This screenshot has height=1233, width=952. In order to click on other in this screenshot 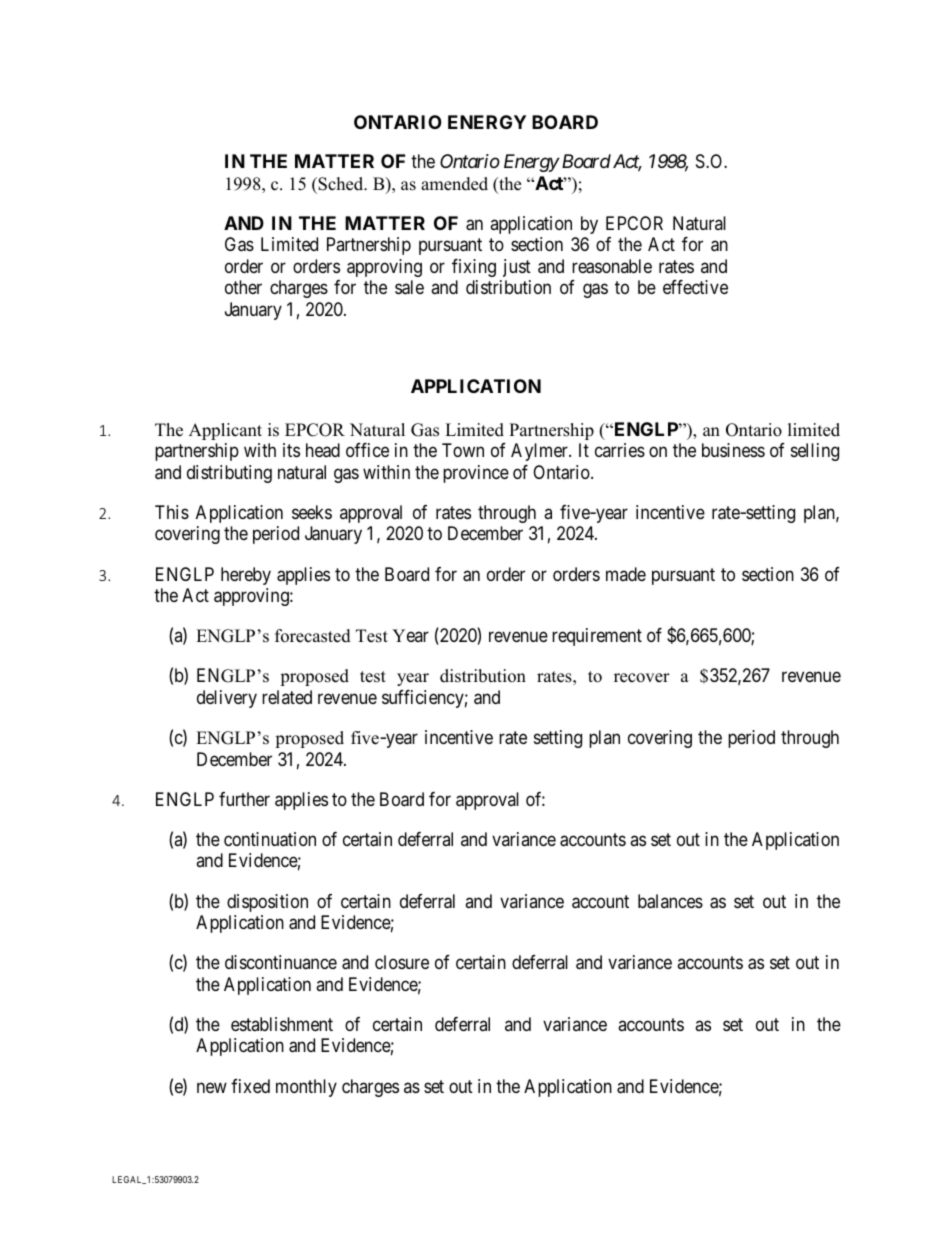, I will do `click(243, 287)`.
